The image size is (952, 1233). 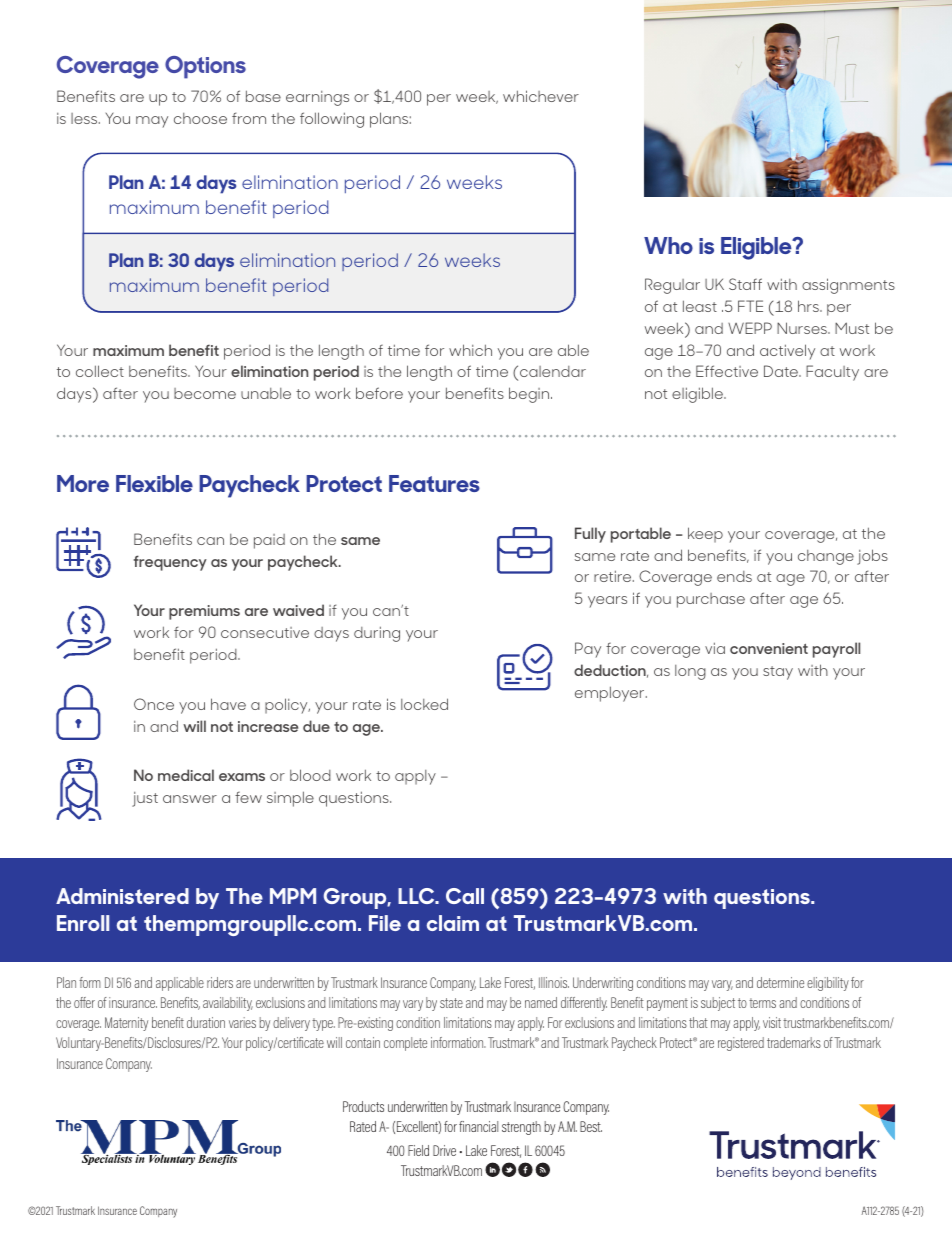 I want to click on financial, so click(x=478, y=1126).
